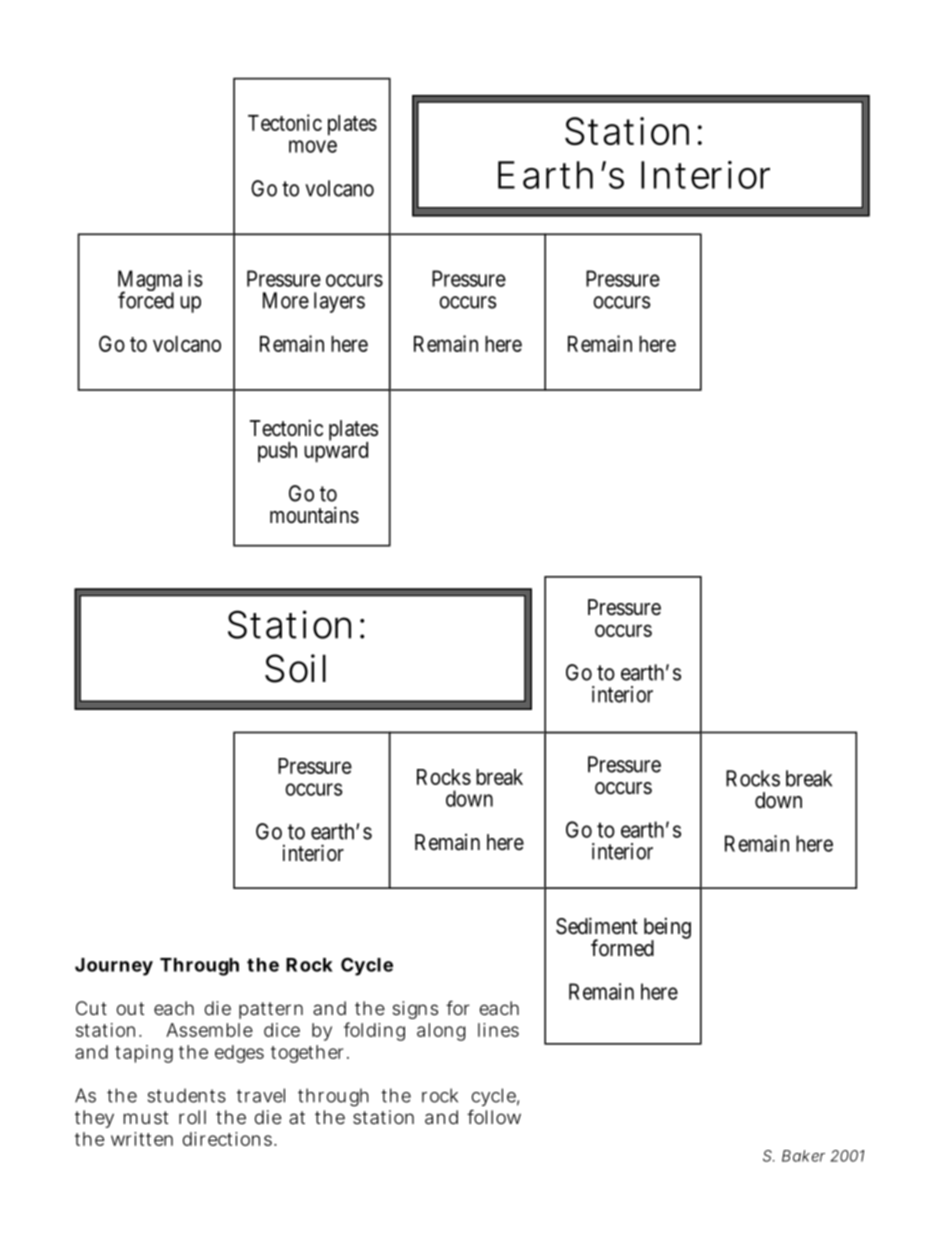  Describe the element at coordinates (494, 1117) in the document. I see `follow` at that location.
